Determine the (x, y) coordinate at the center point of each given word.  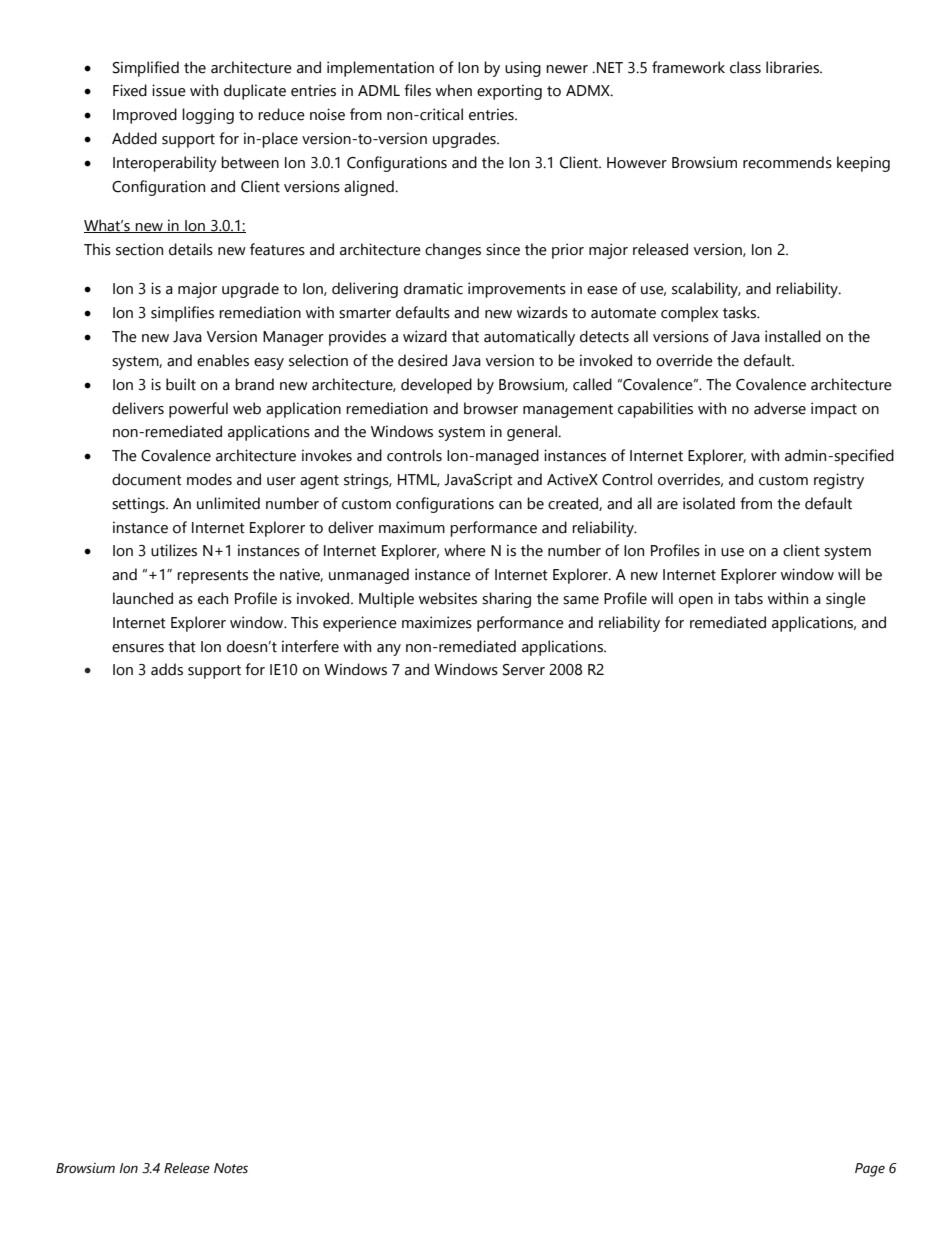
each (213, 598)
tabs (748, 598)
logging (208, 116)
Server (524, 670)
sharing (506, 600)
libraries (793, 67)
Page (870, 1170)
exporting (509, 92)
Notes (231, 1168)
